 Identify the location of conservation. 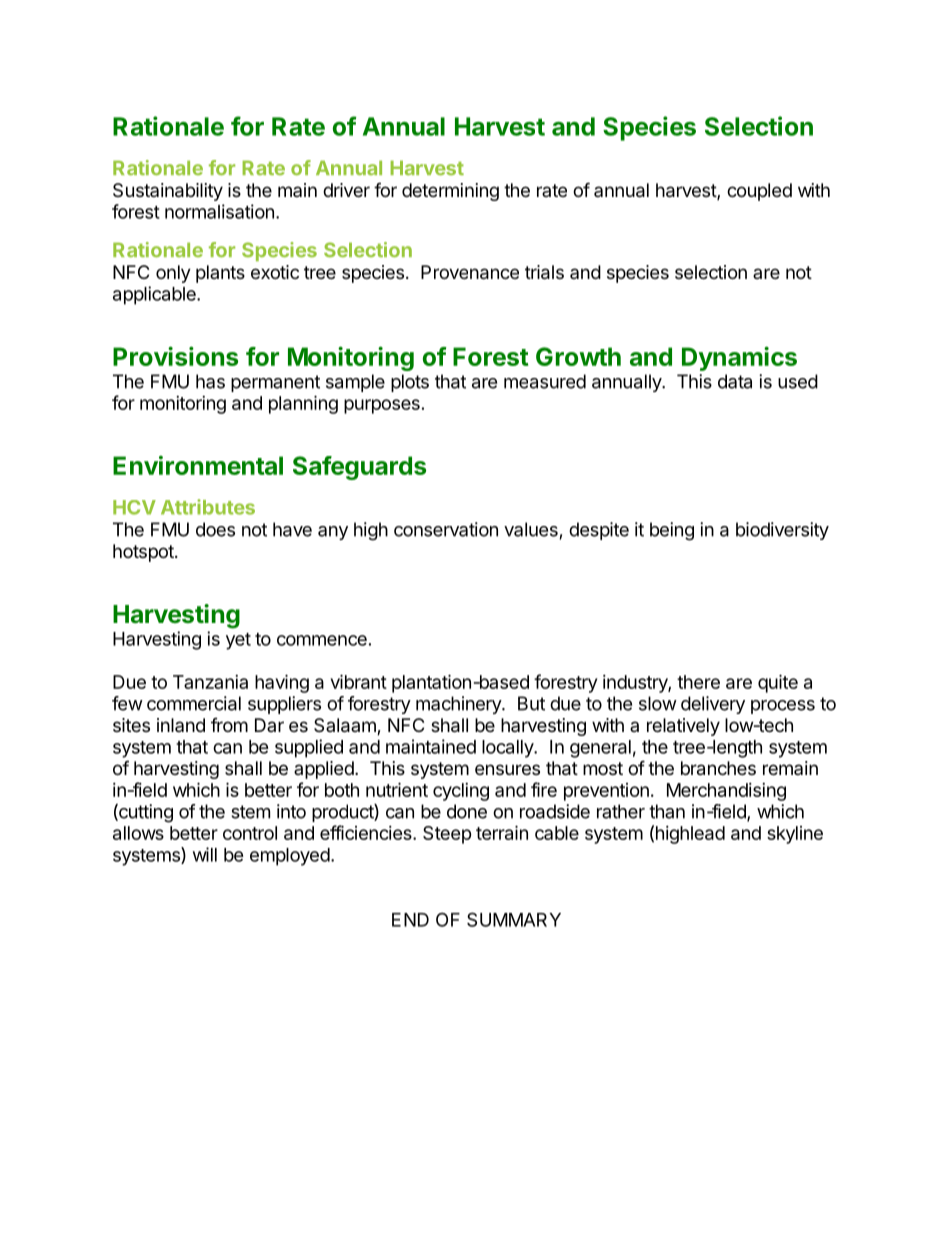
(446, 529).
